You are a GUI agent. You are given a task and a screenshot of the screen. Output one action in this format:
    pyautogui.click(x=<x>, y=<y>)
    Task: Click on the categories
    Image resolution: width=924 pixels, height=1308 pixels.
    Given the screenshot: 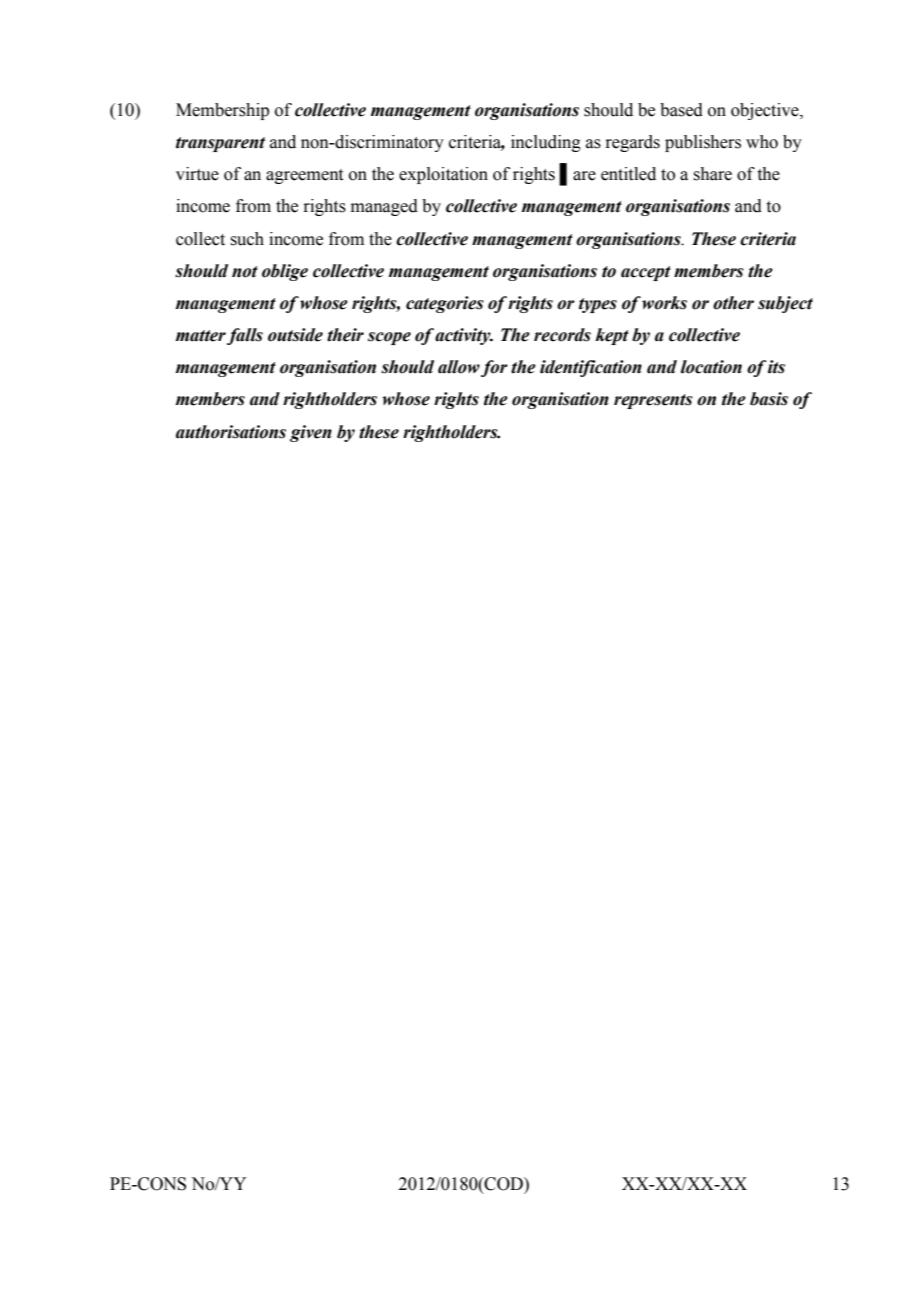 What is the action you would take?
    pyautogui.click(x=445, y=304)
